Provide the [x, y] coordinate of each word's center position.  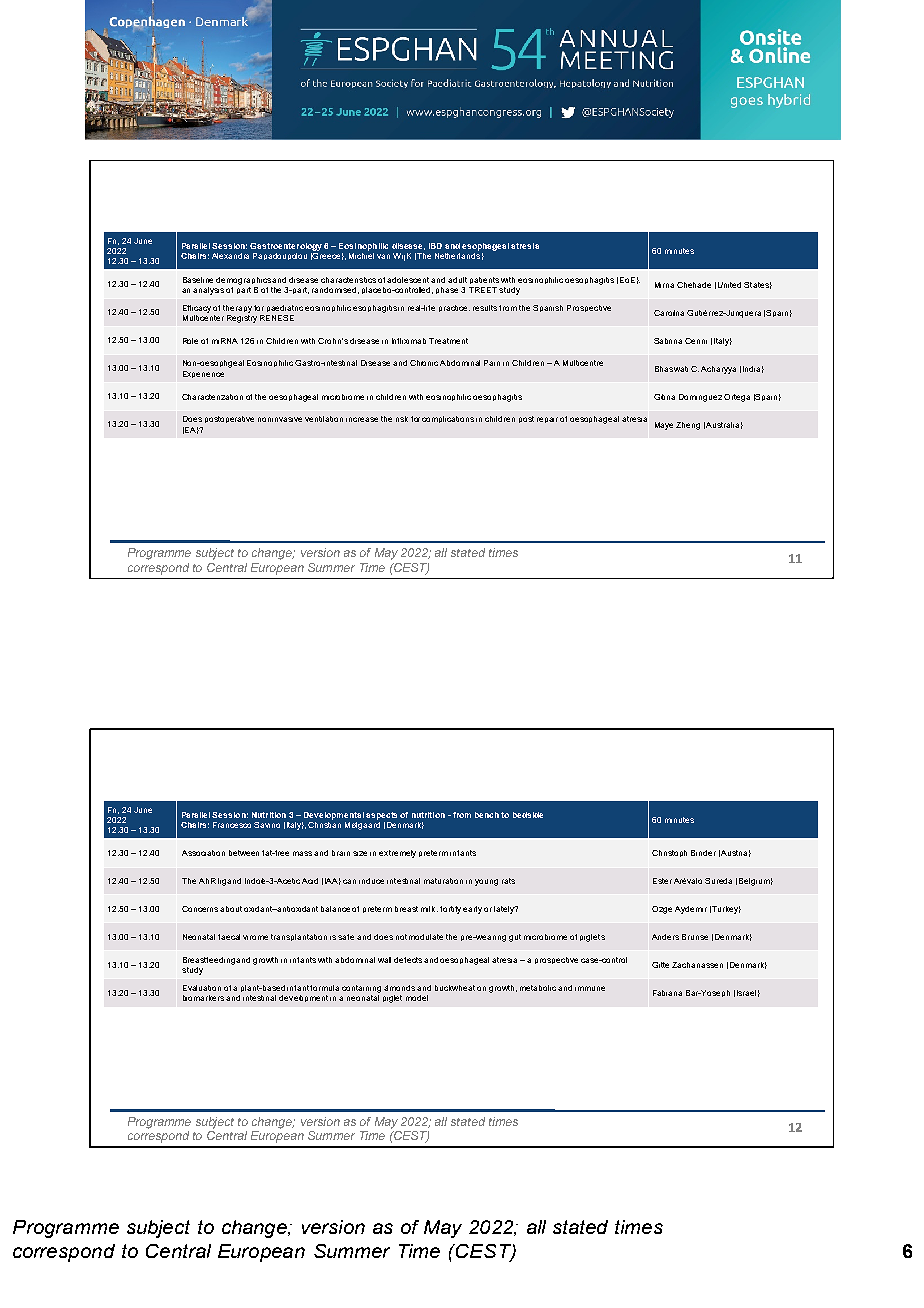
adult [457, 280]
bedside [528, 815]
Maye [664, 426]
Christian [324, 823]
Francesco [232, 825]
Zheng [688, 426]
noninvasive [280, 419]
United [729, 285]
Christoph [669, 853]
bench [487, 815]
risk [402, 419]
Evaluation [202, 988]
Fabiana [667, 993]
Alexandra [230, 256]
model [417, 998]
